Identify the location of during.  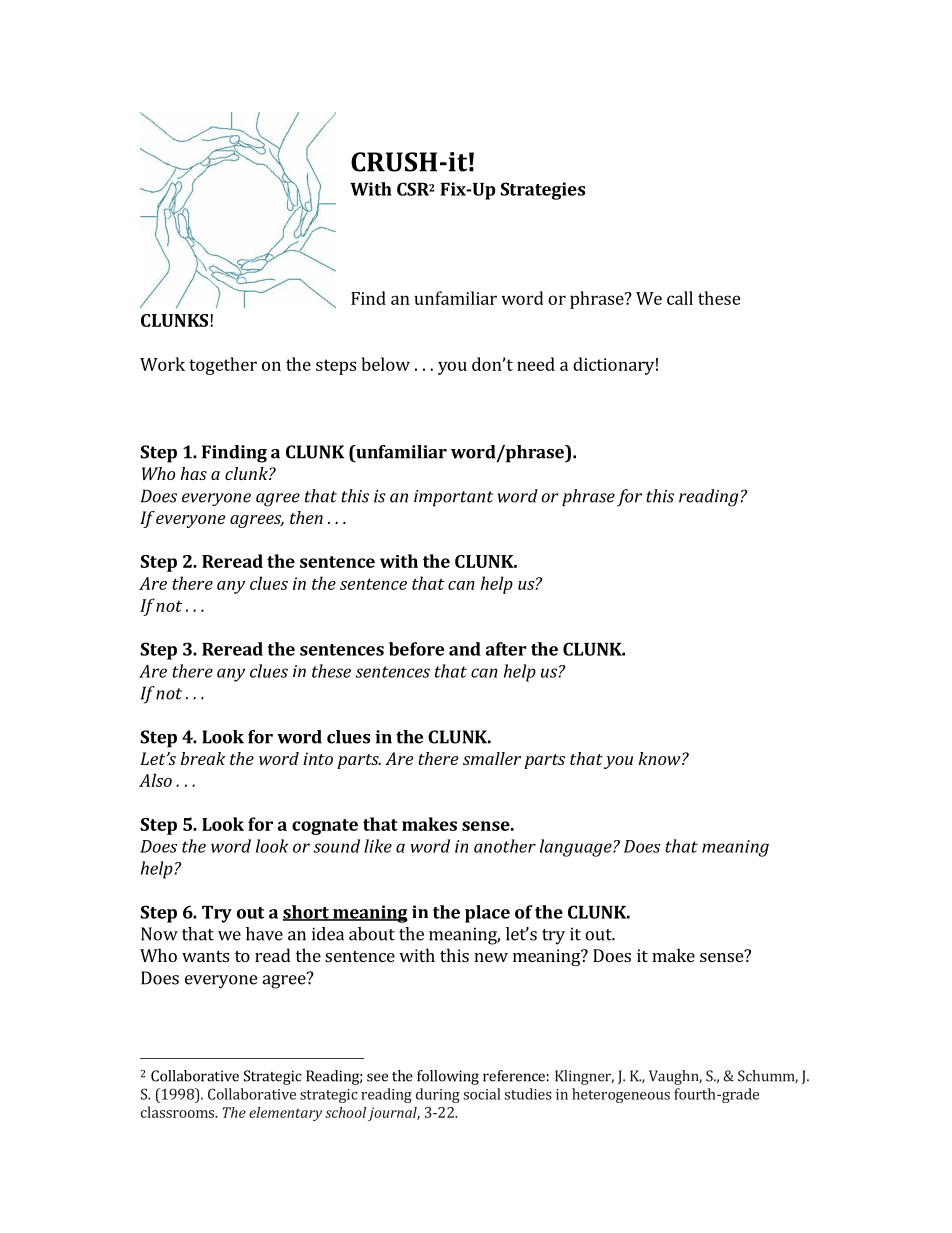
(438, 1095).
